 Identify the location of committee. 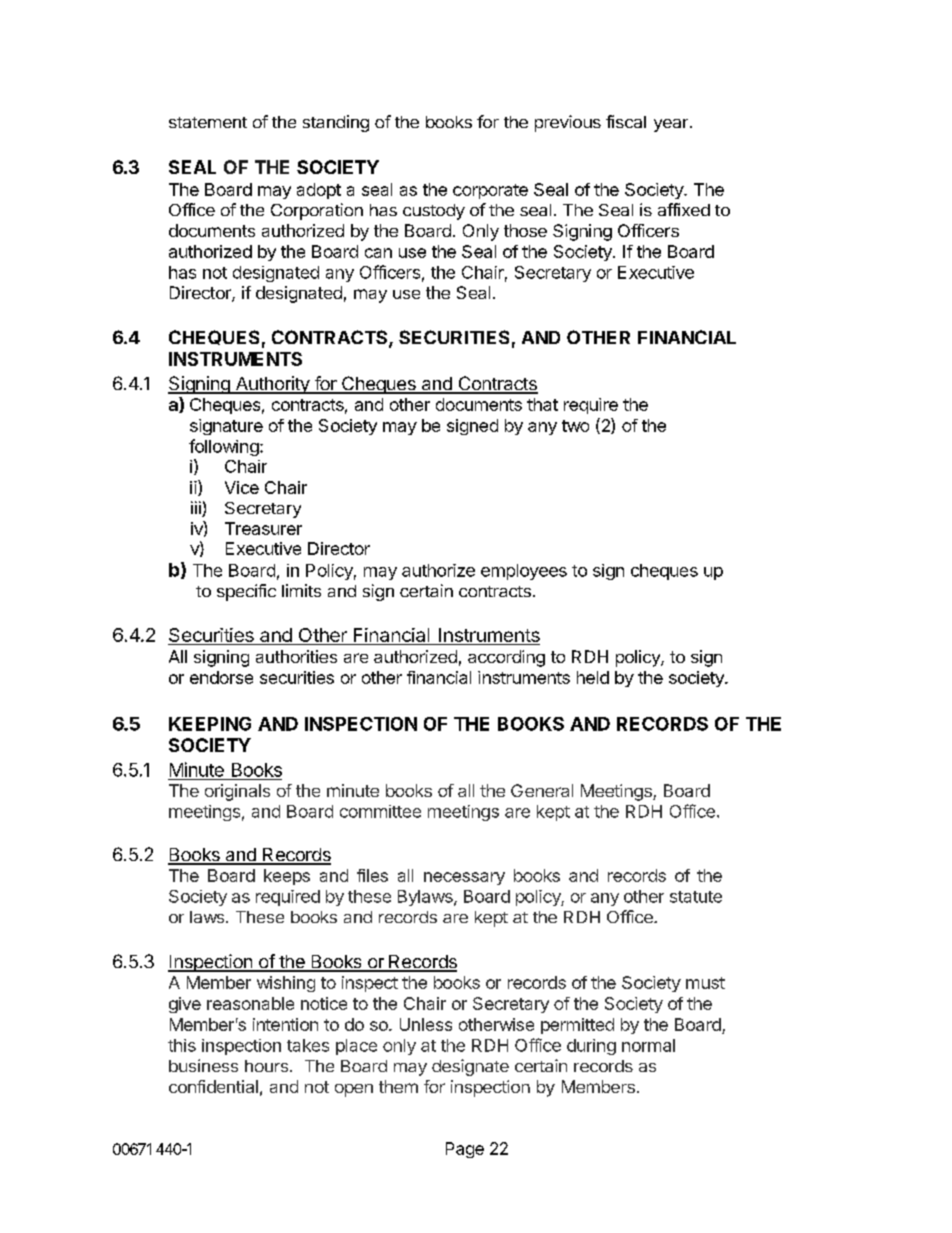
(380, 811).
